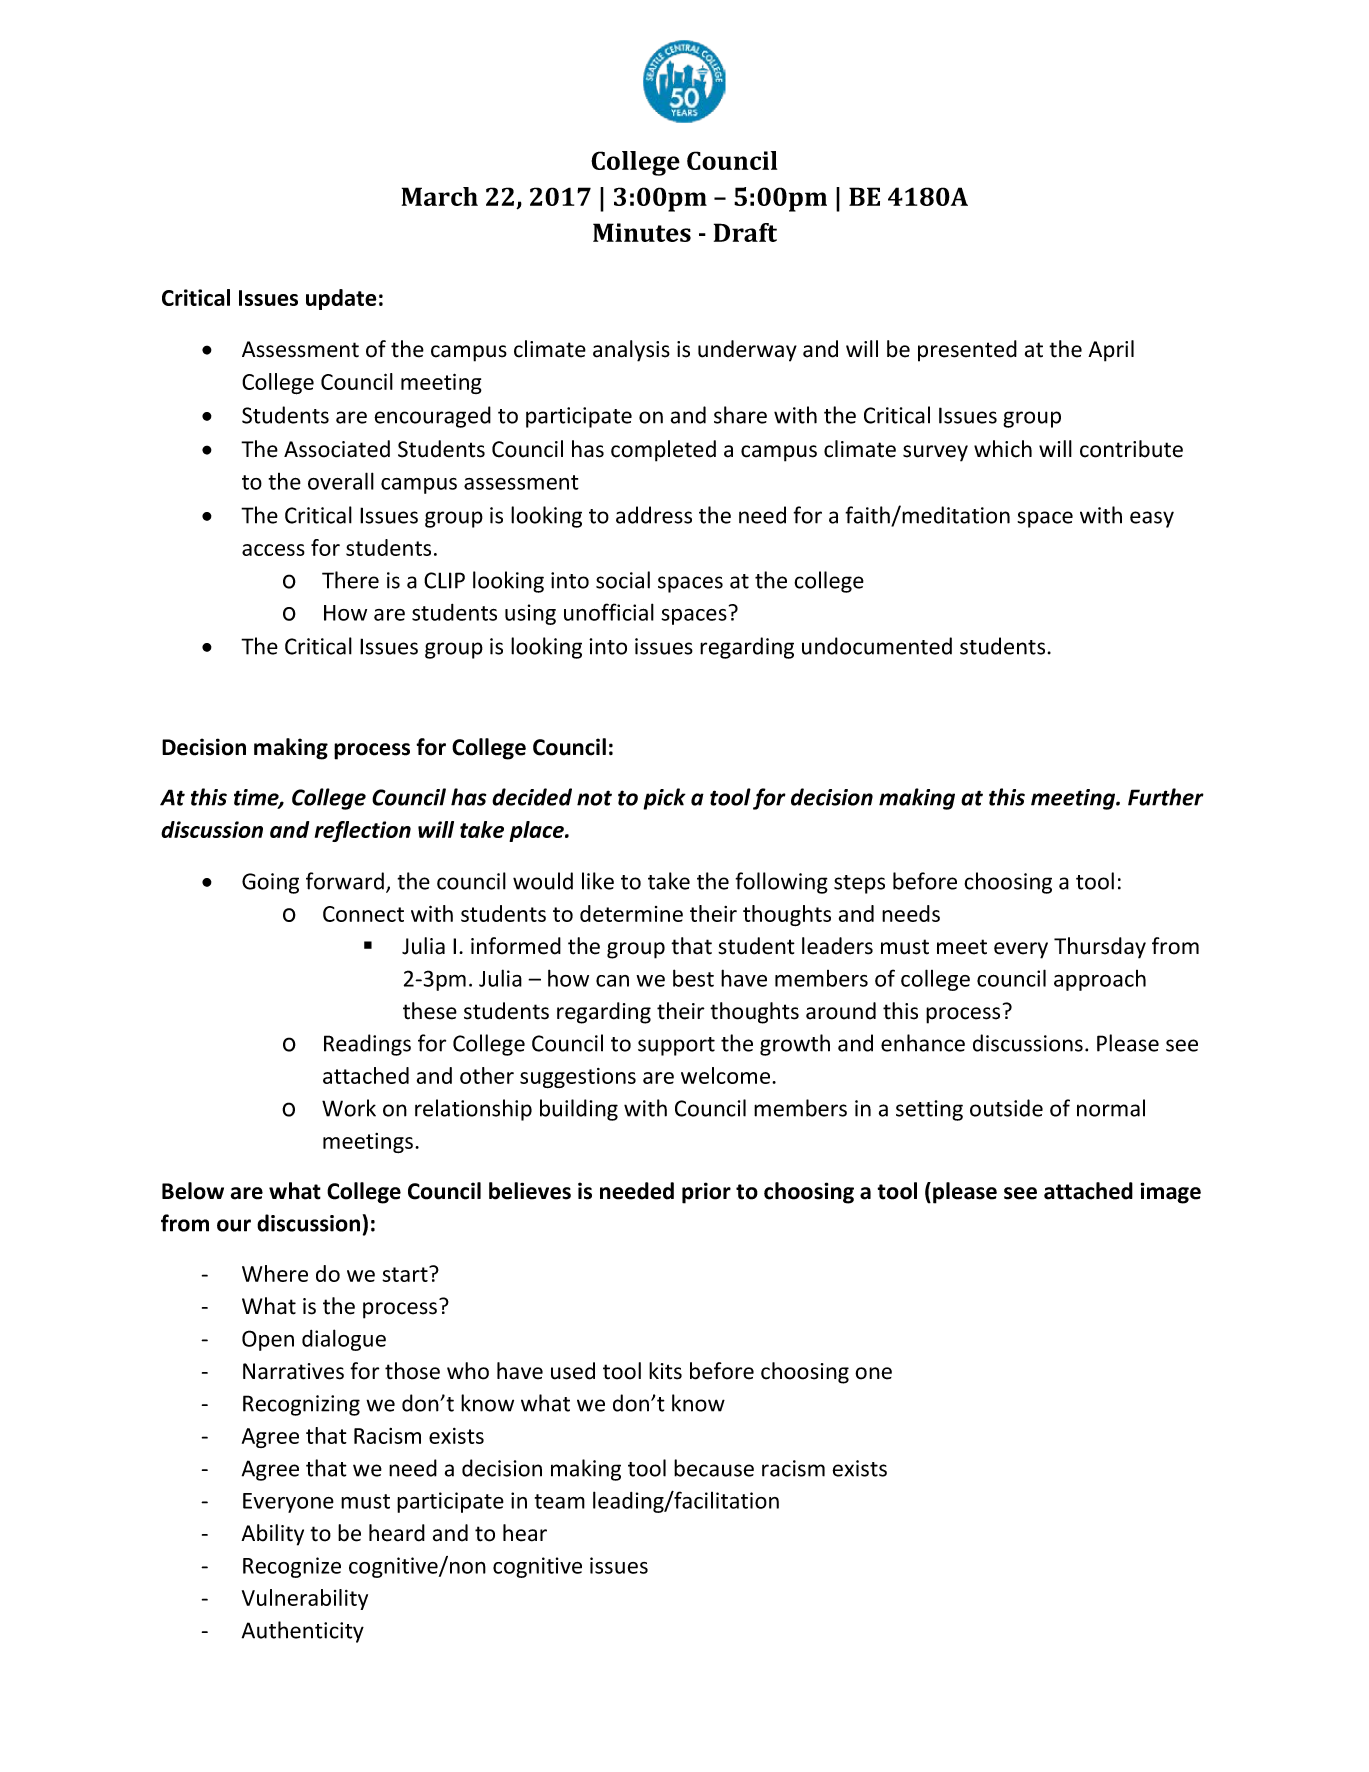 This screenshot has height=1772, width=1369. Describe the element at coordinates (292, 1567) in the screenshot. I see `Recognize` at that location.
